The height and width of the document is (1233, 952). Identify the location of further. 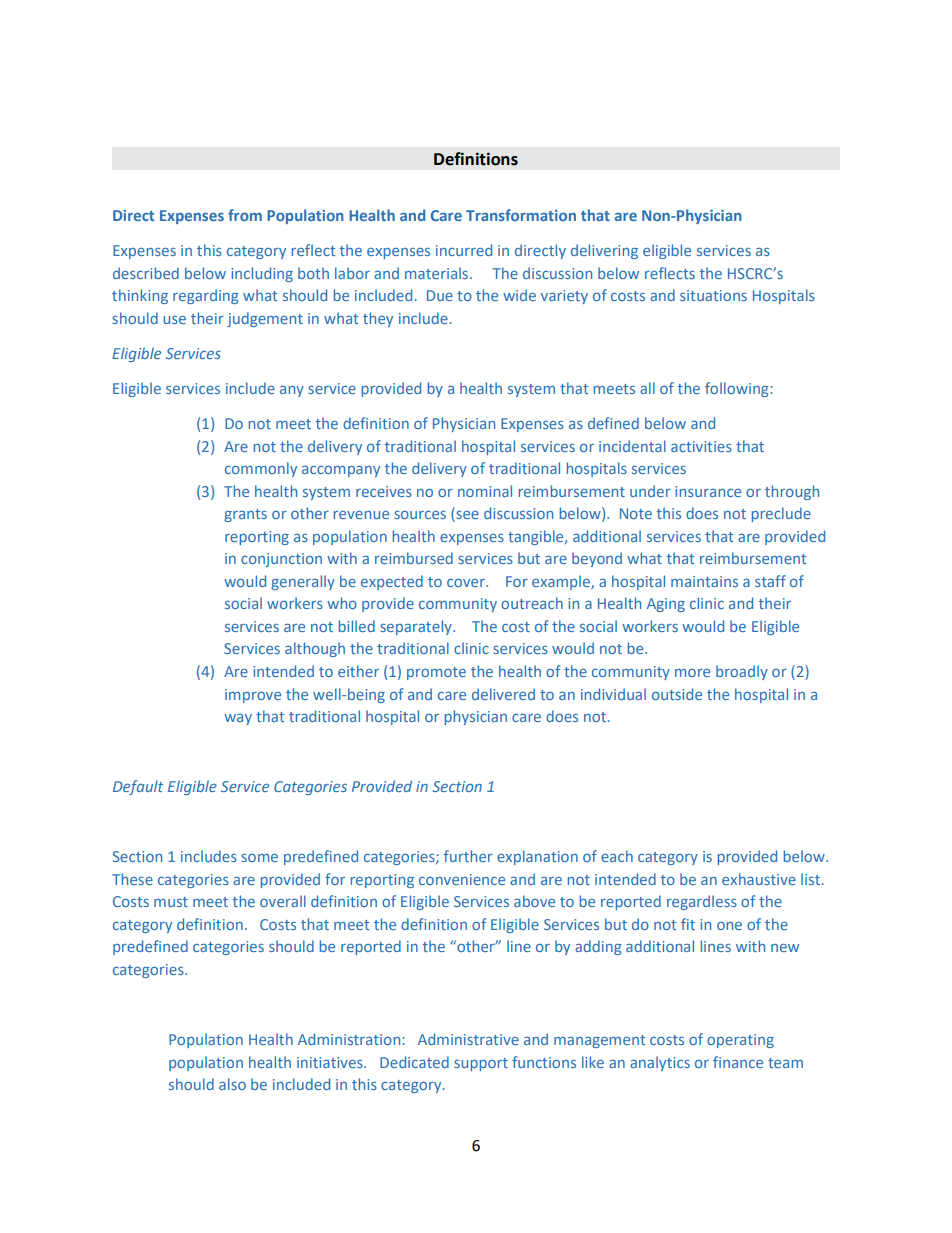
(468, 856).
